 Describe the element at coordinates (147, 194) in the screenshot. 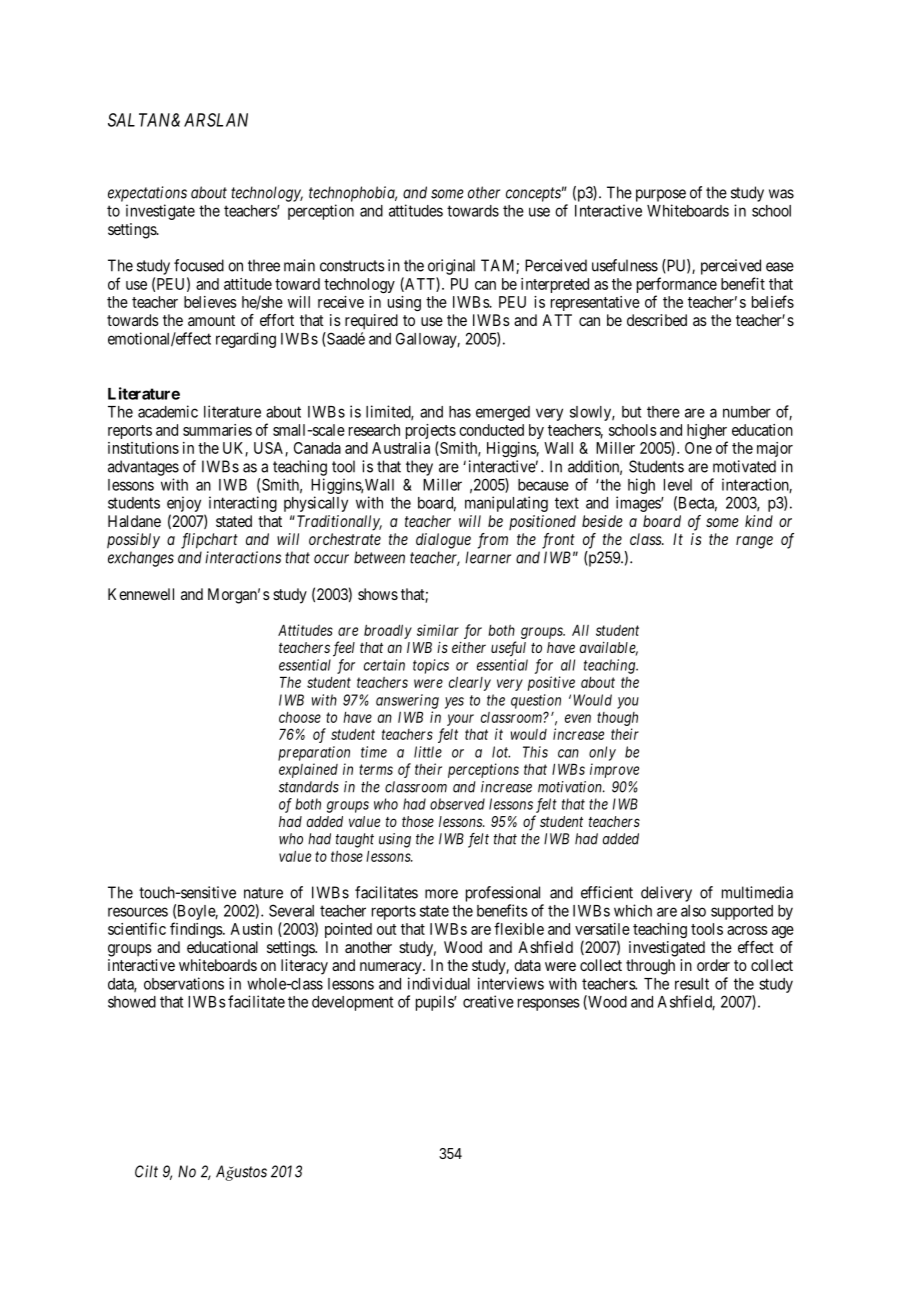

I see `expectations` at that location.
